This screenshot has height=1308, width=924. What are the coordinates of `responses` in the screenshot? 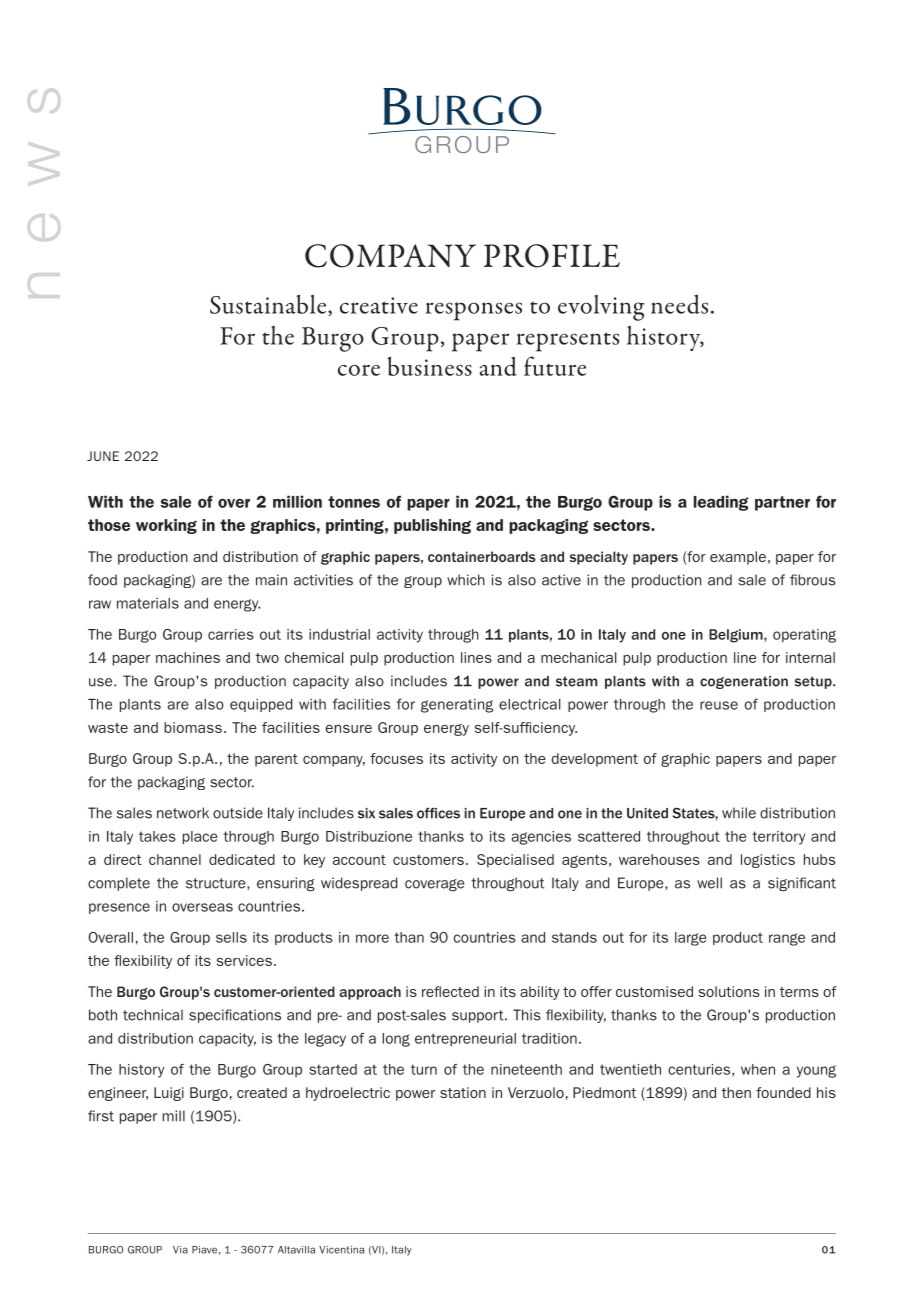 It's located at (474, 311).
